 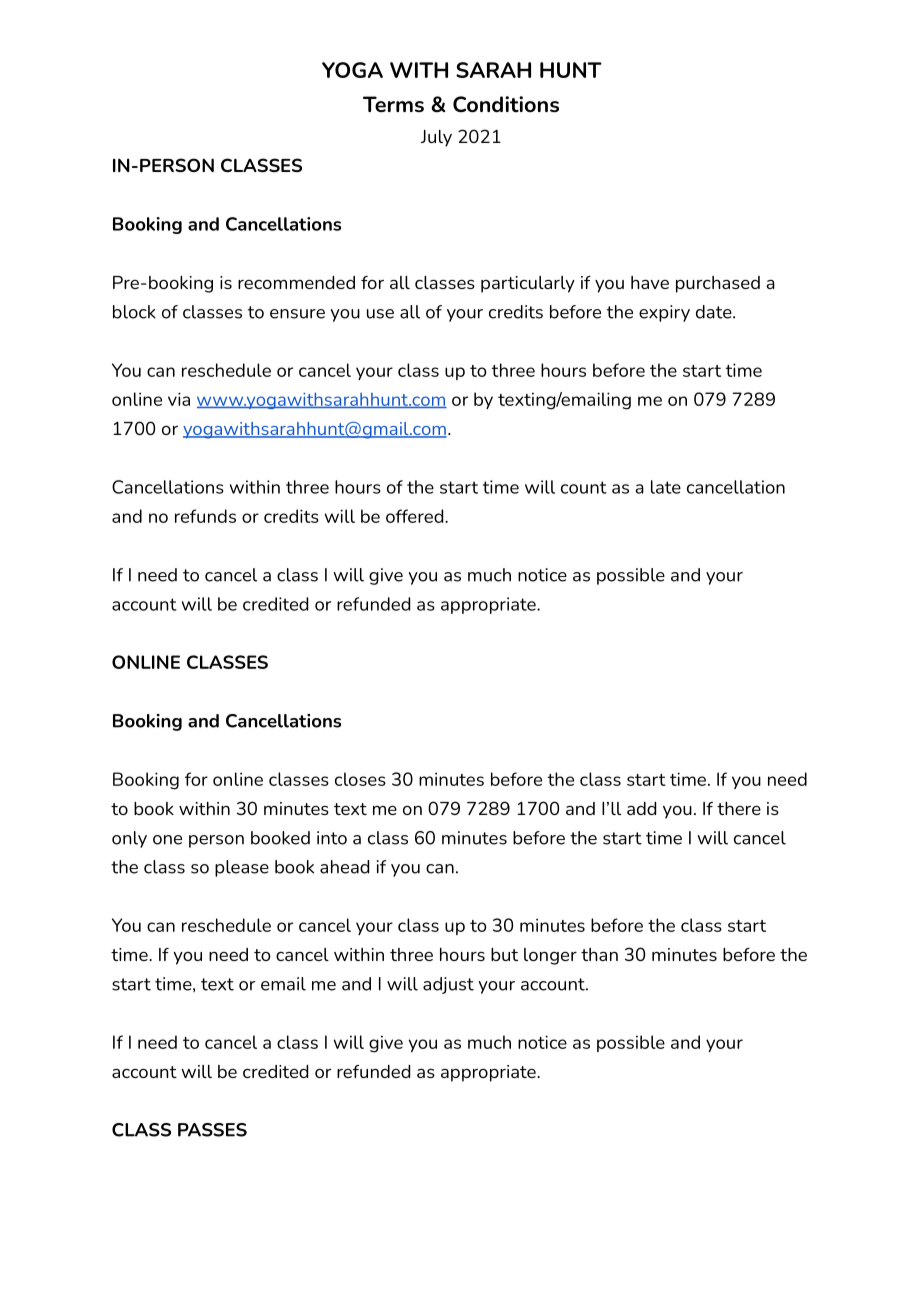 What do you see at coordinates (506, 104) in the screenshot?
I see `Conditions` at bounding box center [506, 104].
